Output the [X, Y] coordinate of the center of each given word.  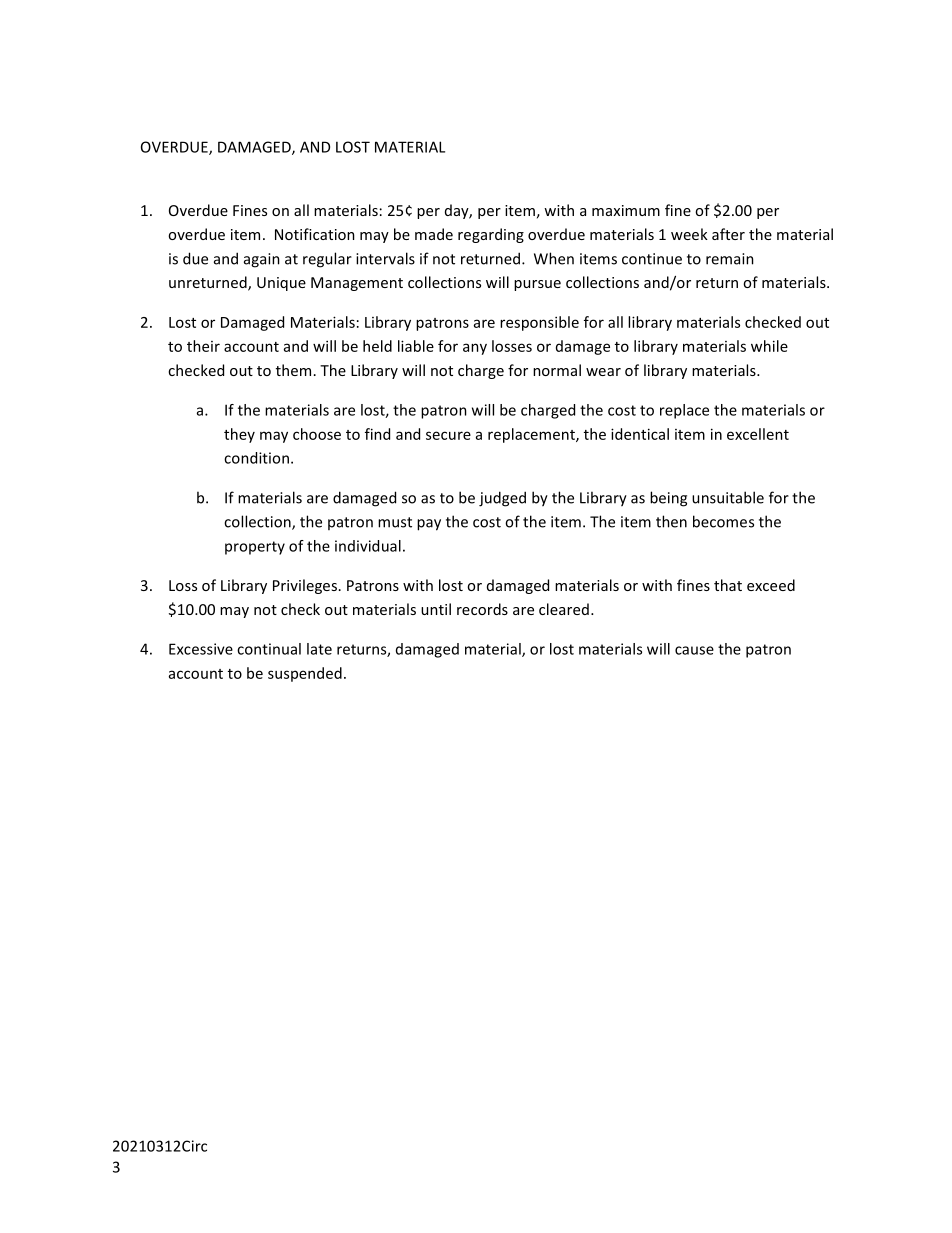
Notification [315, 234]
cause [694, 650]
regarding [491, 235]
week [689, 234]
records [482, 609]
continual [269, 649]
